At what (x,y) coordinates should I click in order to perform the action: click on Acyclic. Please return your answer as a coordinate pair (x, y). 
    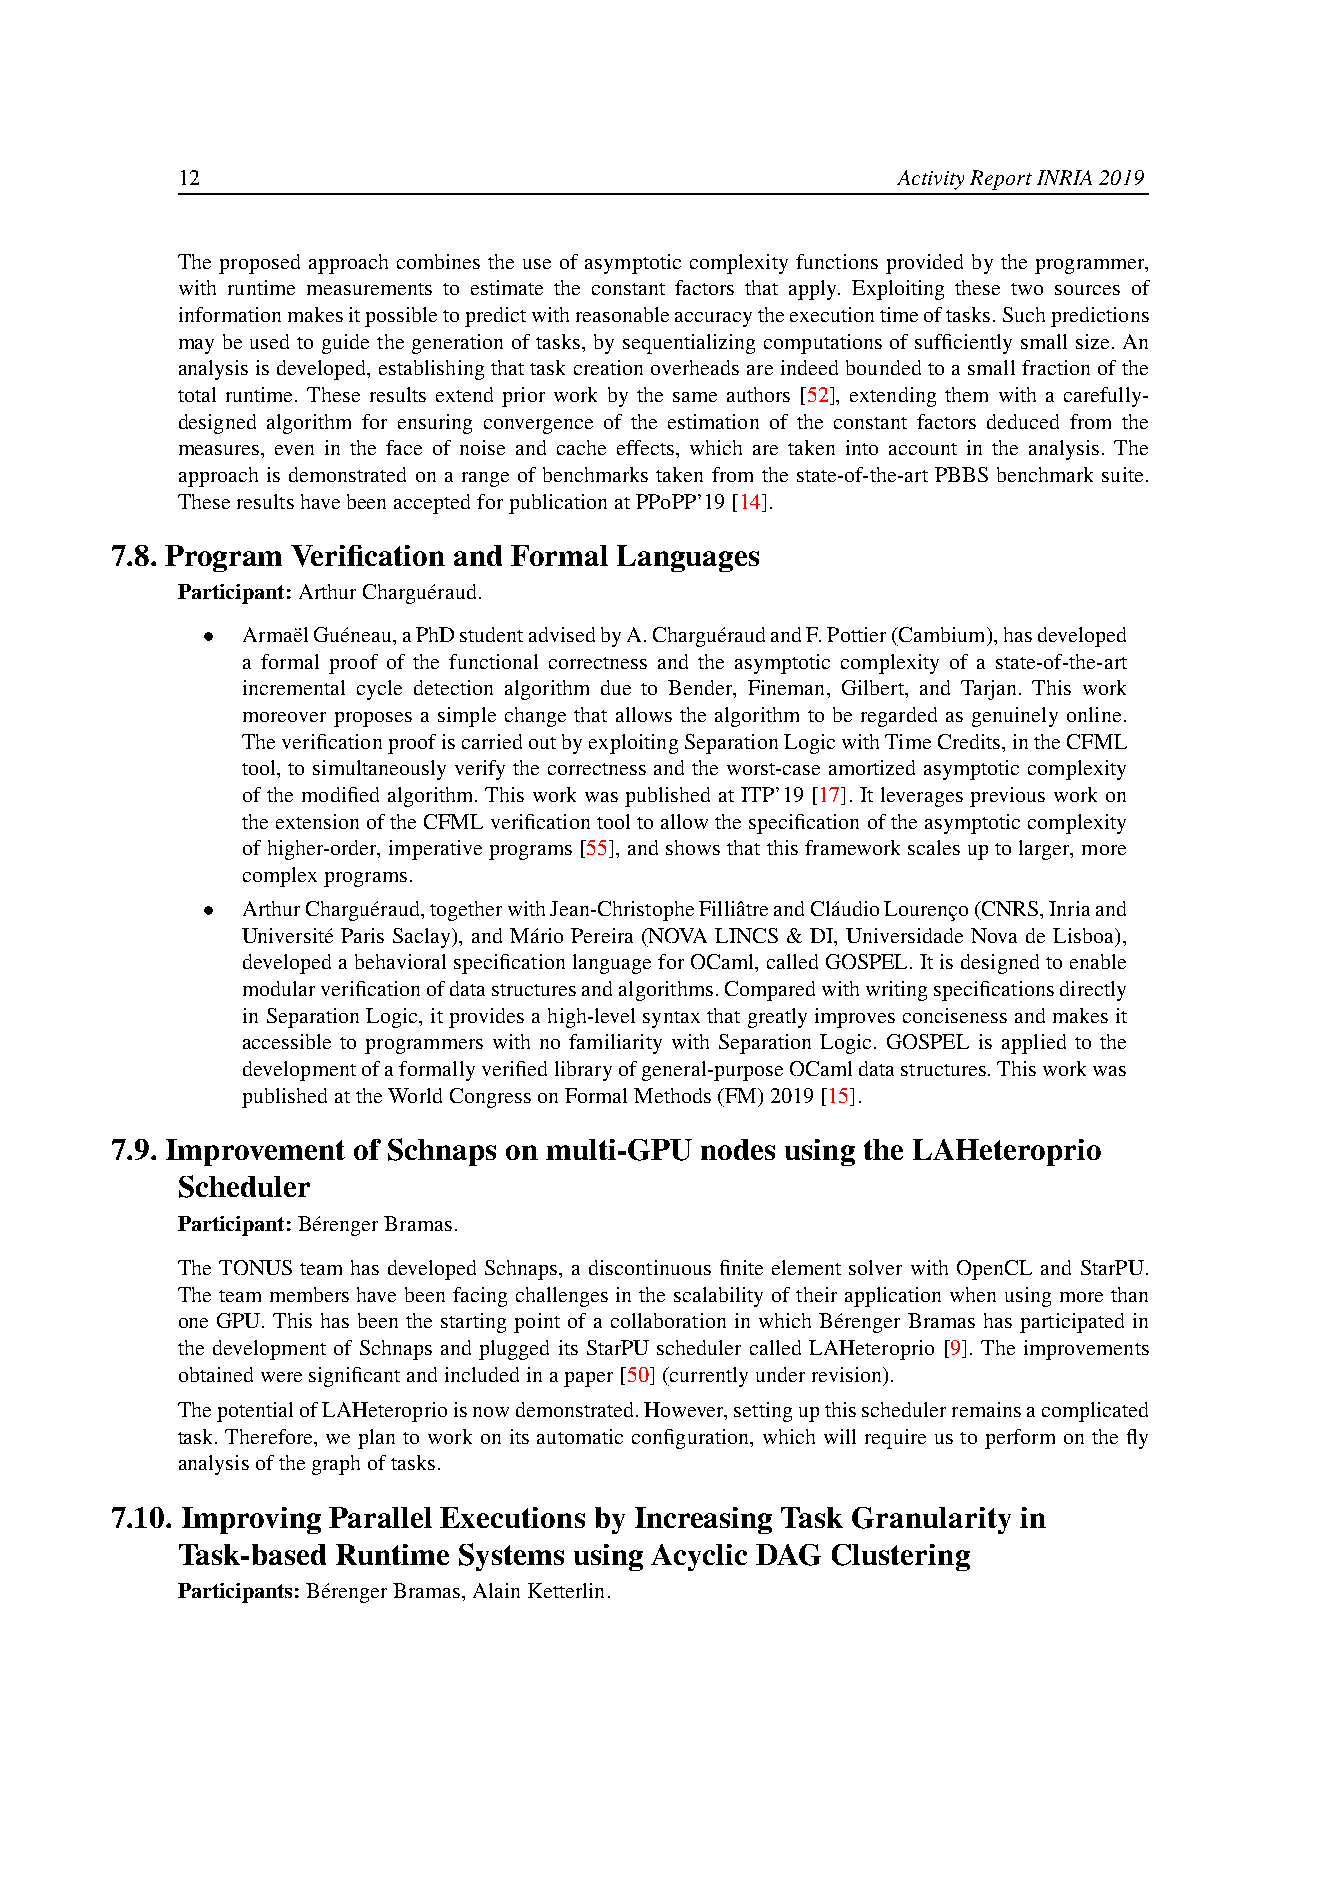
    Looking at the image, I should click on (699, 1557).
